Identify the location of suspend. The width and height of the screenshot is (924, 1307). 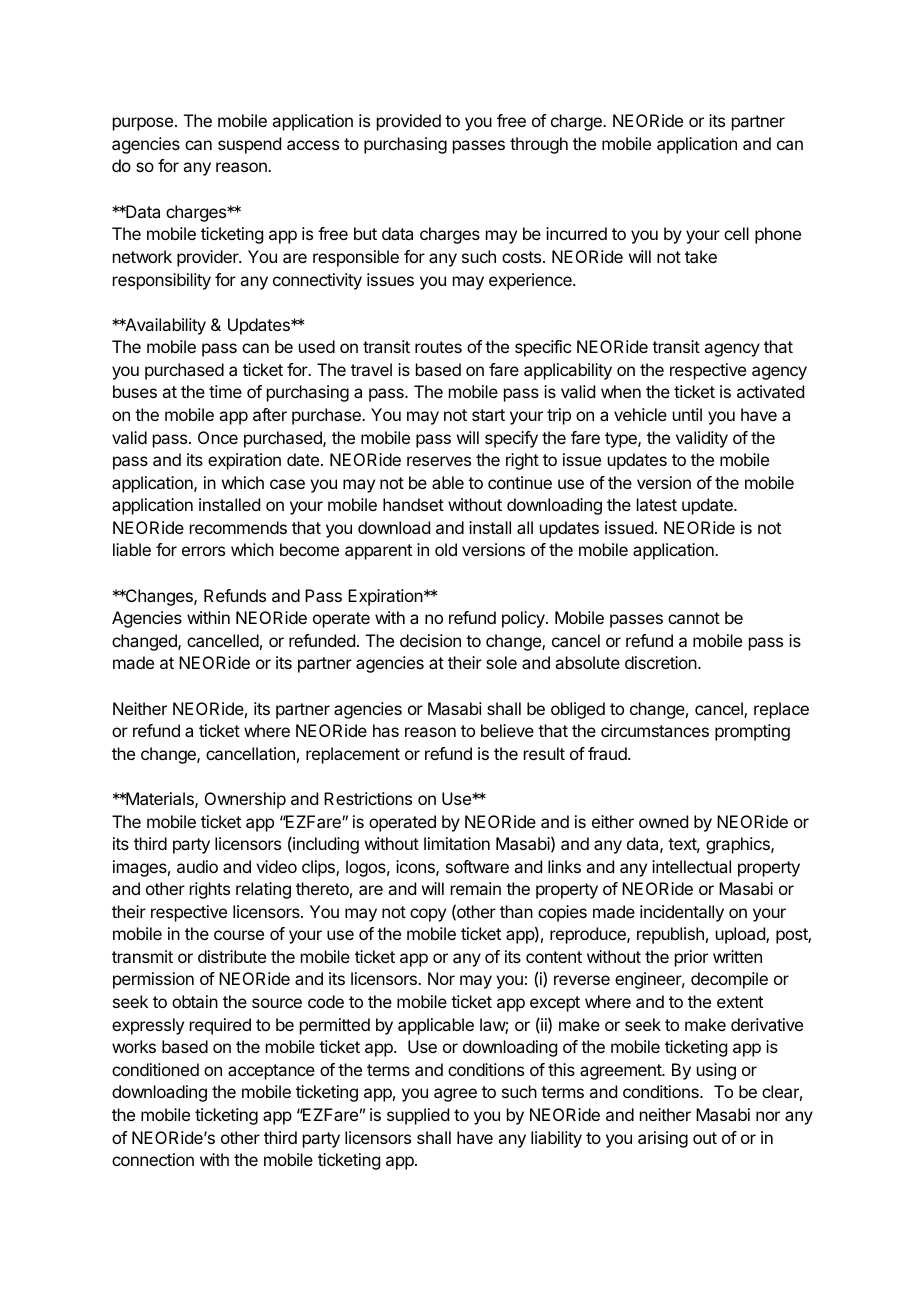
(249, 145).
